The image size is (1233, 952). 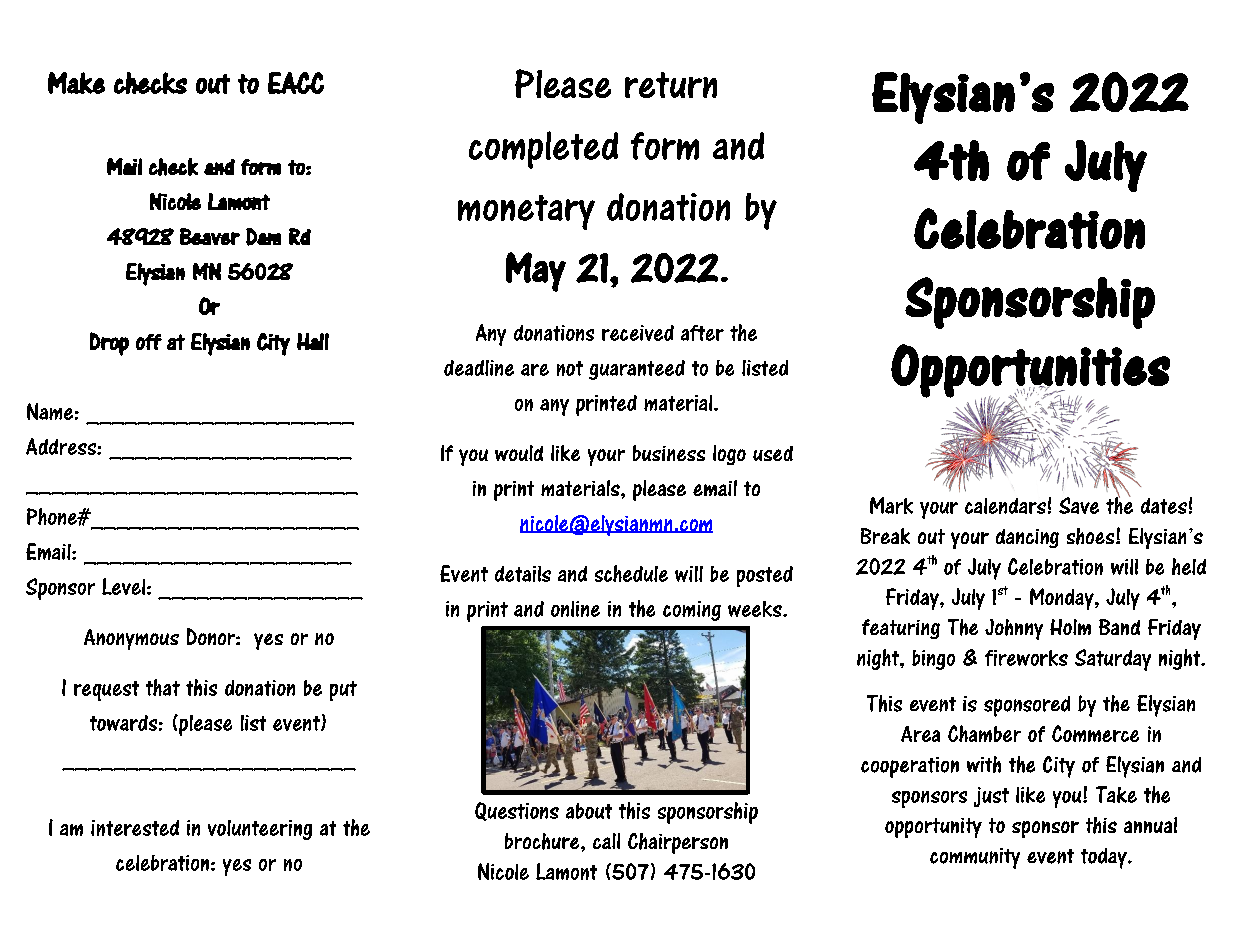 I want to click on call, so click(x=606, y=841).
